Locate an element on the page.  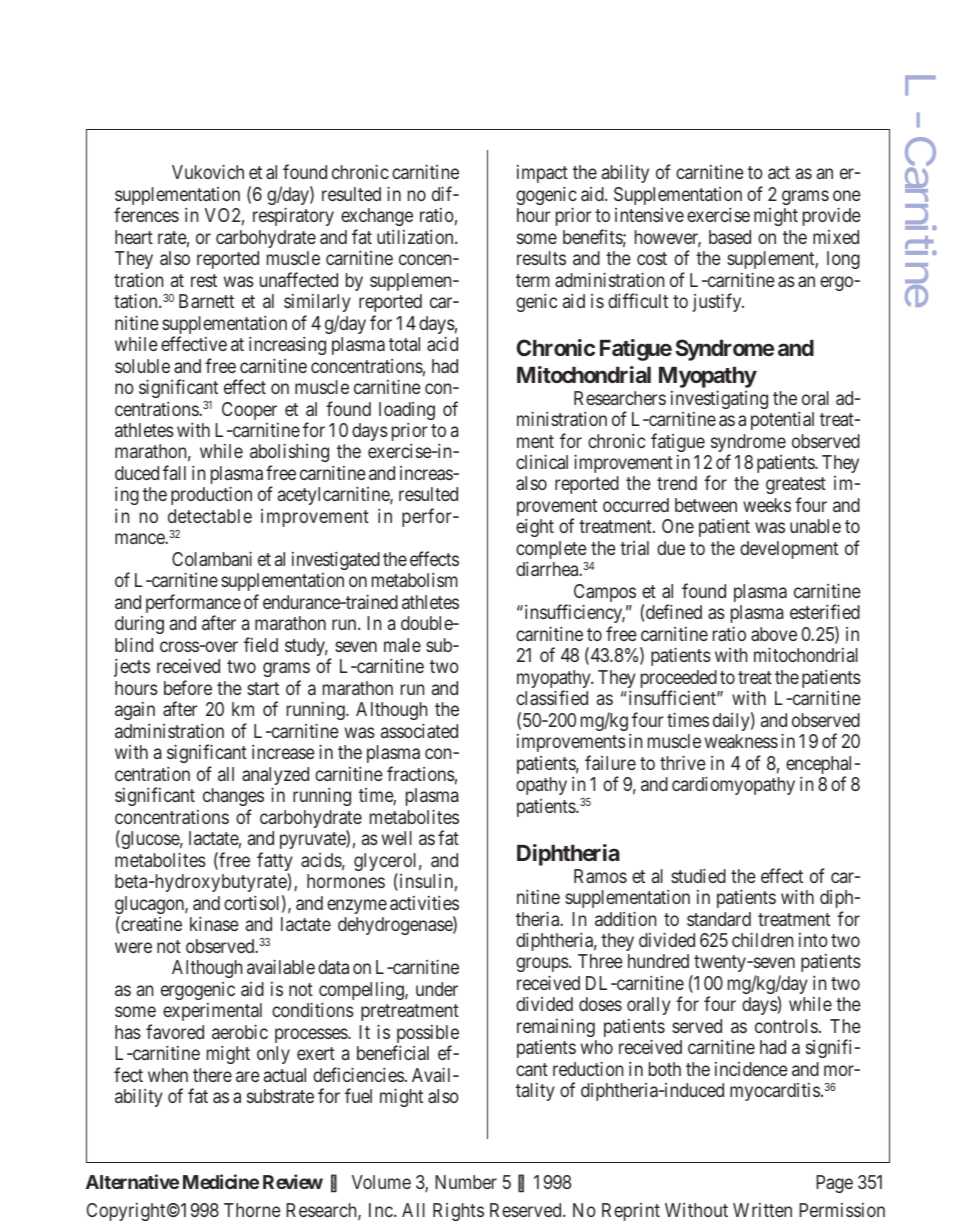
based is located at coordinates (730, 237).
